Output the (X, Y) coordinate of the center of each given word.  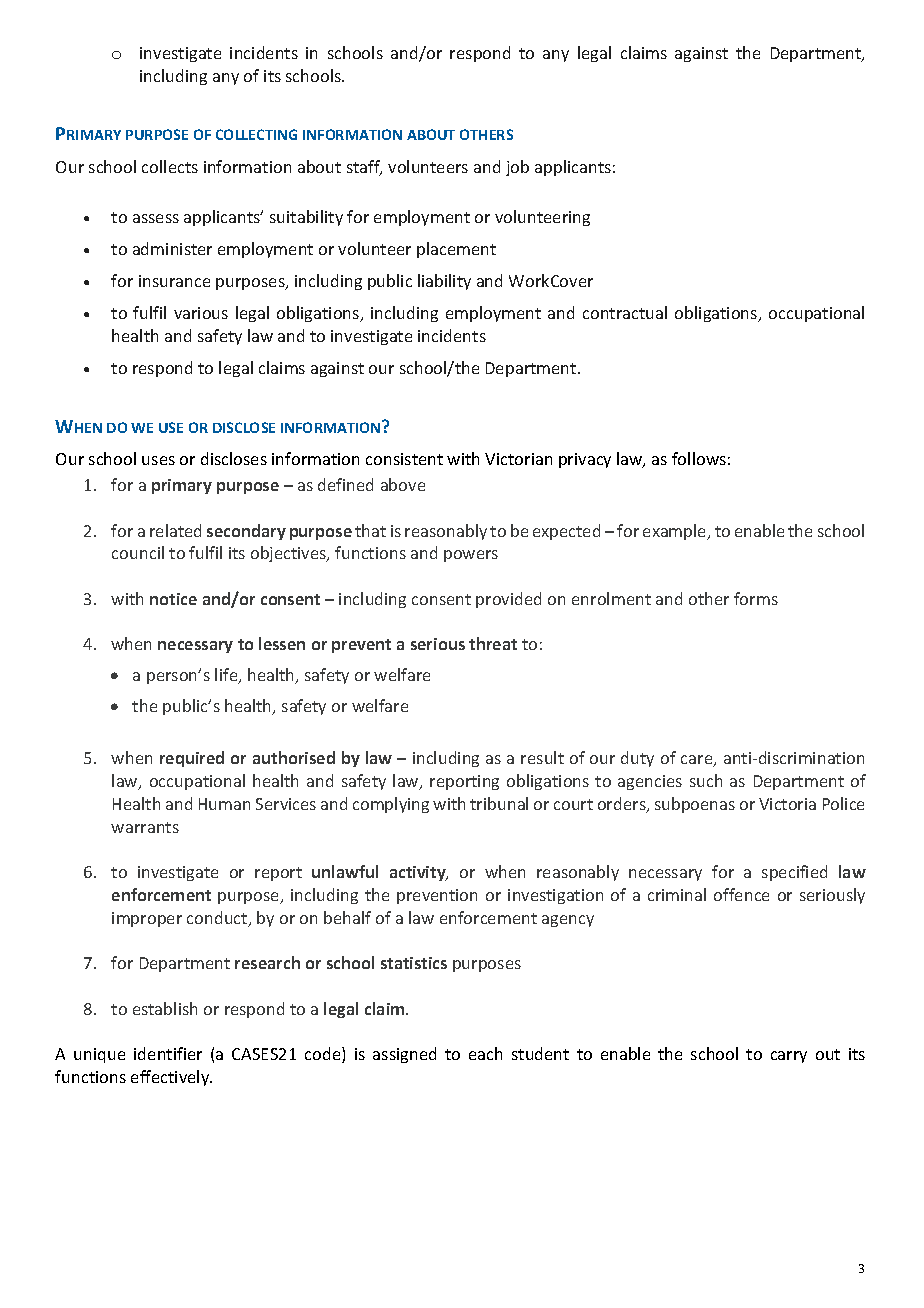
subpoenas (695, 805)
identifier (168, 1053)
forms (756, 598)
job (517, 168)
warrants (145, 827)
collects (170, 166)
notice (173, 599)
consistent (404, 459)
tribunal (499, 803)
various (201, 313)
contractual (625, 312)
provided (508, 600)
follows (699, 458)
